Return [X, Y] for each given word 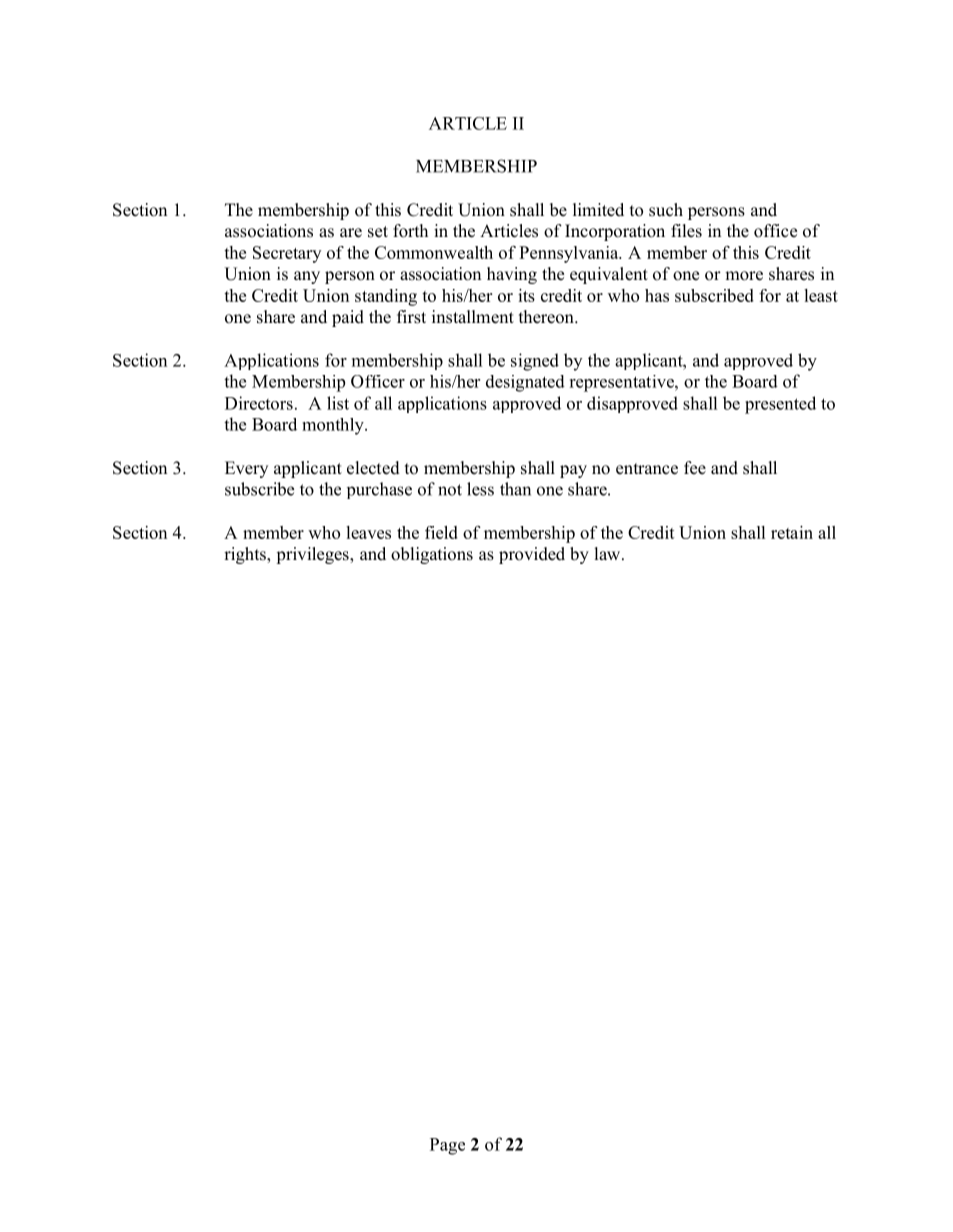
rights [246, 555]
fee [695, 468]
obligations [432, 555]
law [608, 553]
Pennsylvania [570, 254]
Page [447, 1146]
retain [792, 532]
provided [532, 555]
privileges [313, 555]
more [744, 276]
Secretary [287, 254]
